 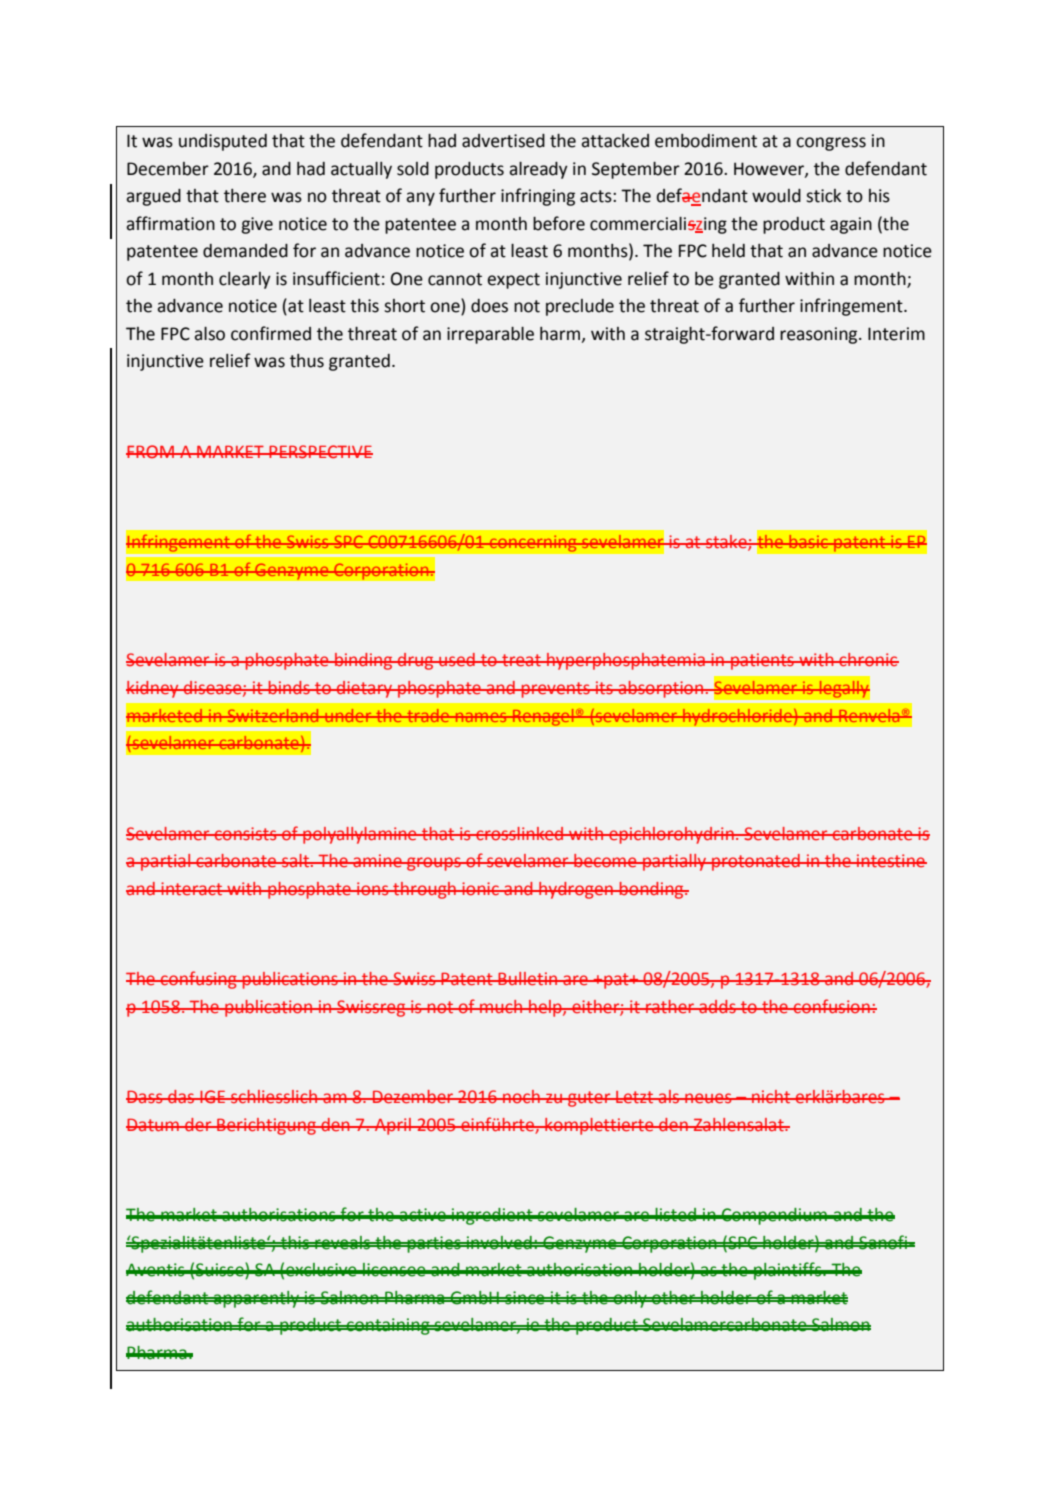 I want to click on treat, so click(x=521, y=660).
